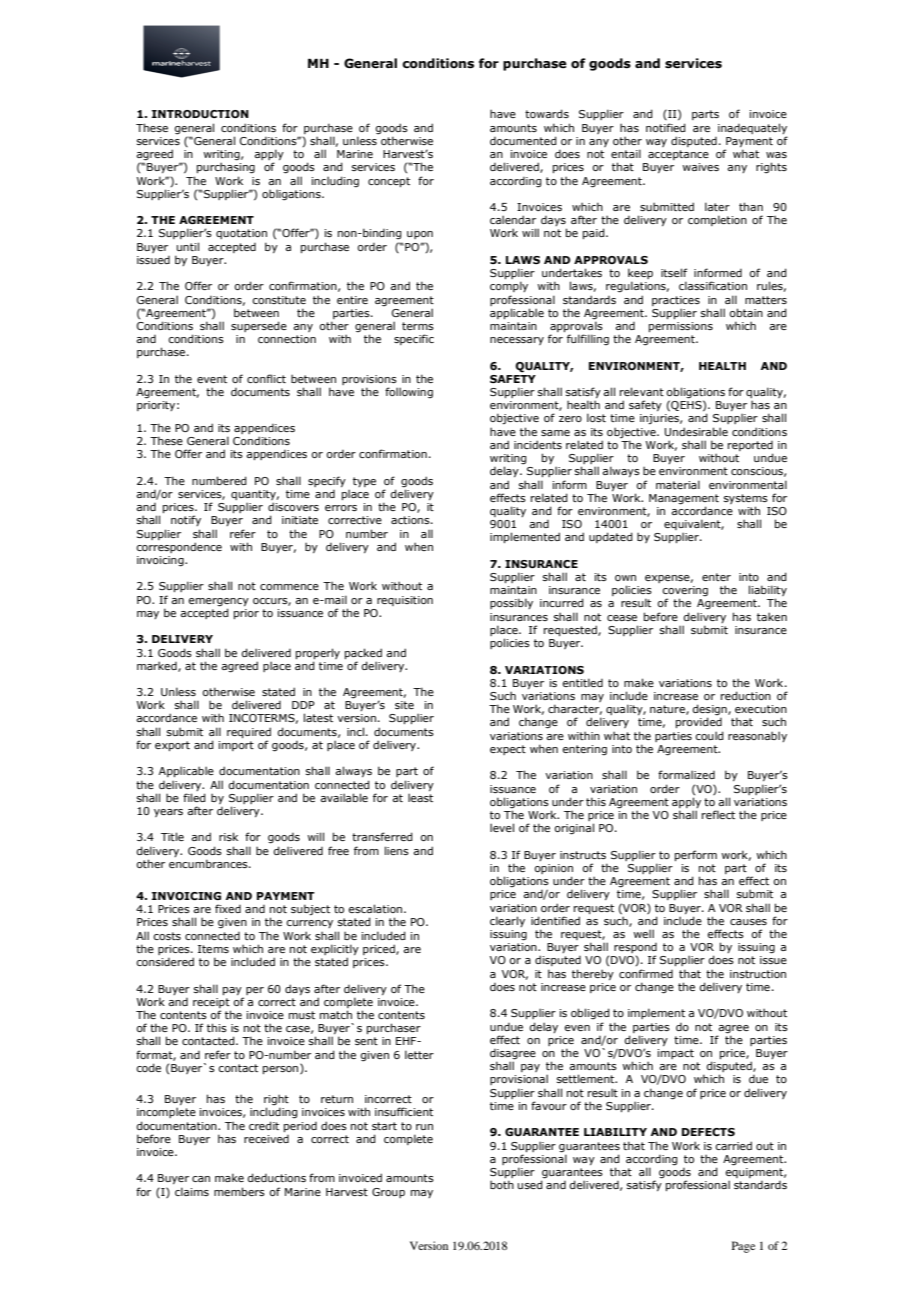 The height and width of the screenshot is (1308, 924). Describe the element at coordinates (409, 392) in the screenshot. I see `following` at that location.
